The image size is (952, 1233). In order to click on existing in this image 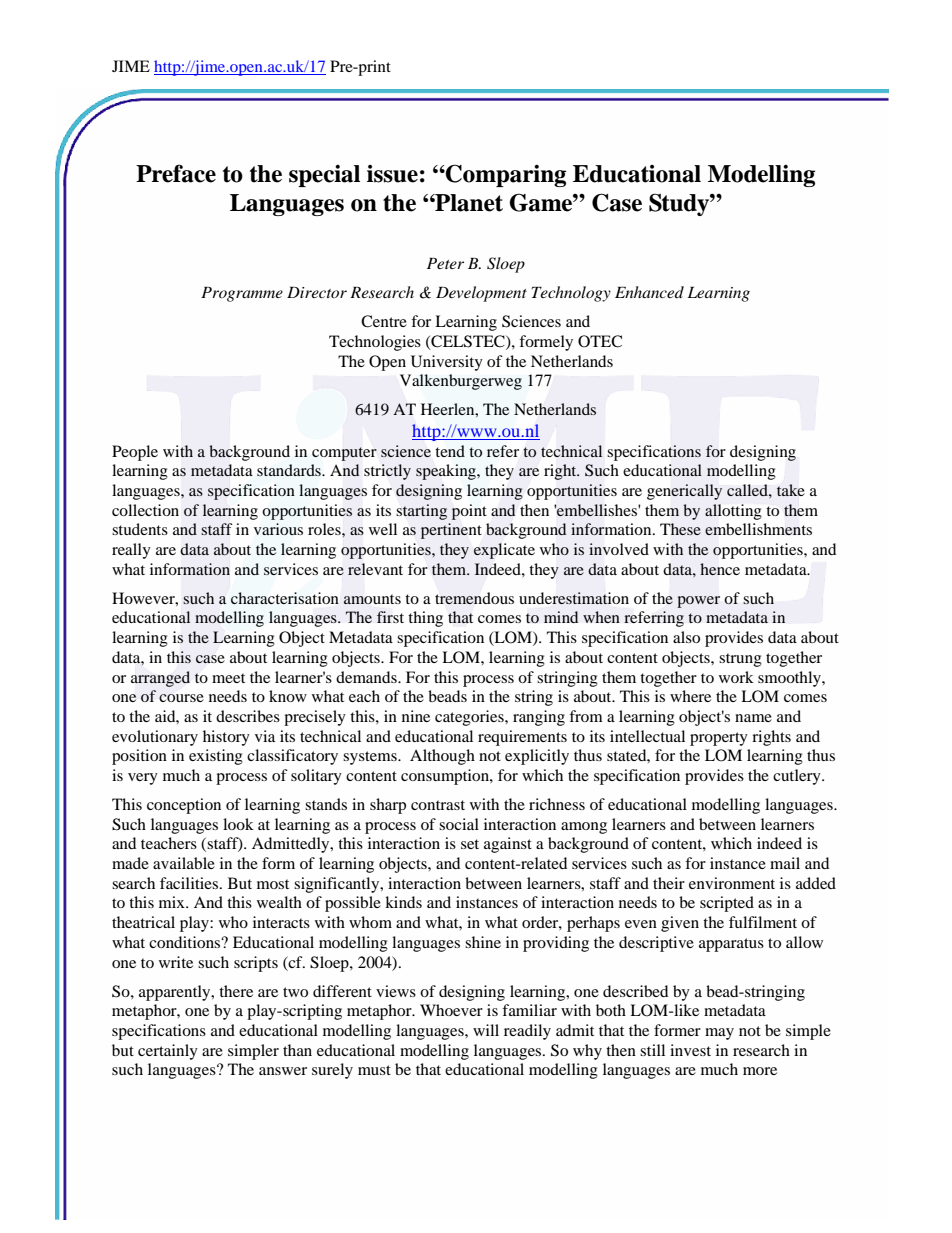, I will do `click(216, 757)`.
